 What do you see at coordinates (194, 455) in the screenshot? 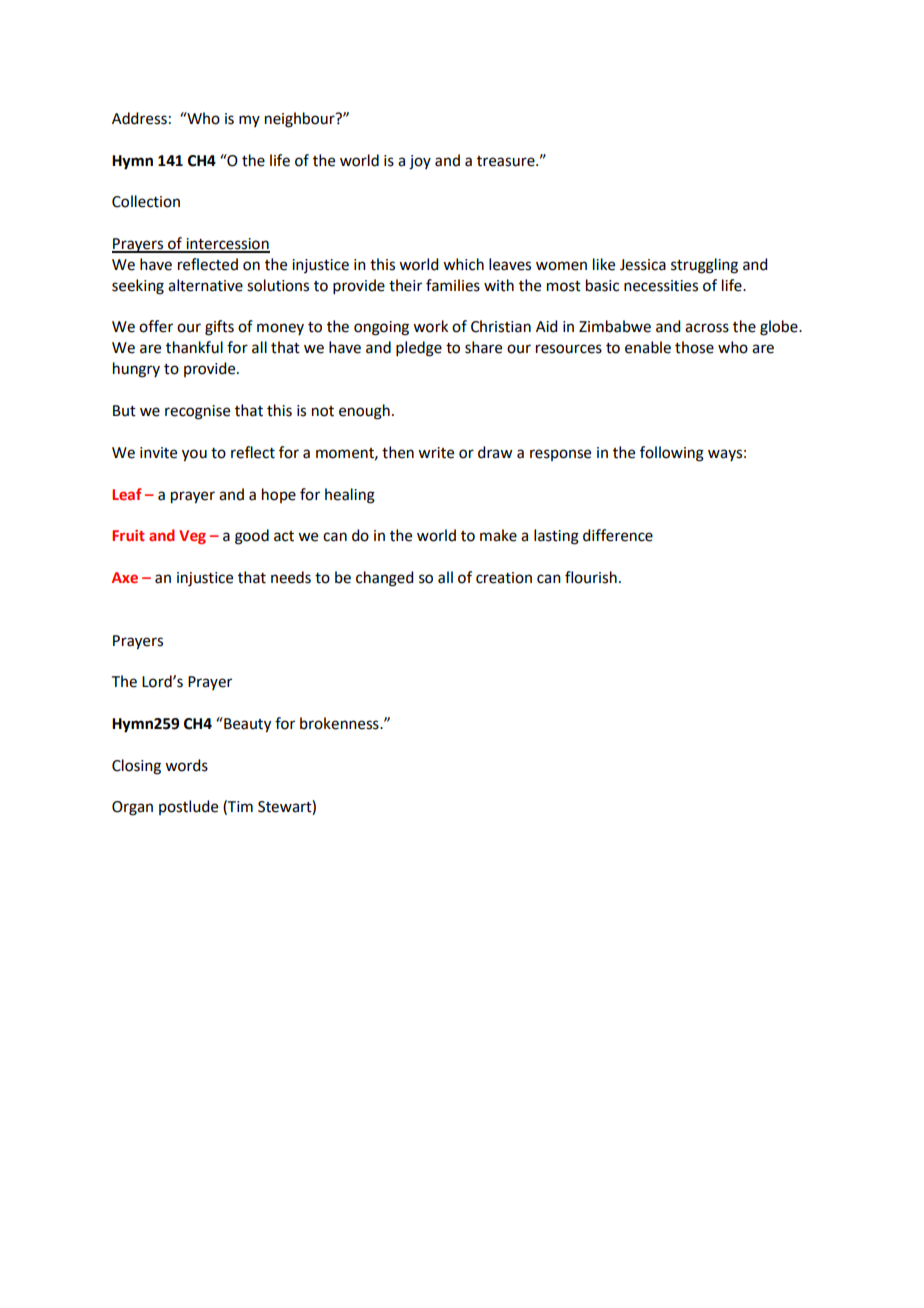
I see `you` at bounding box center [194, 455].
